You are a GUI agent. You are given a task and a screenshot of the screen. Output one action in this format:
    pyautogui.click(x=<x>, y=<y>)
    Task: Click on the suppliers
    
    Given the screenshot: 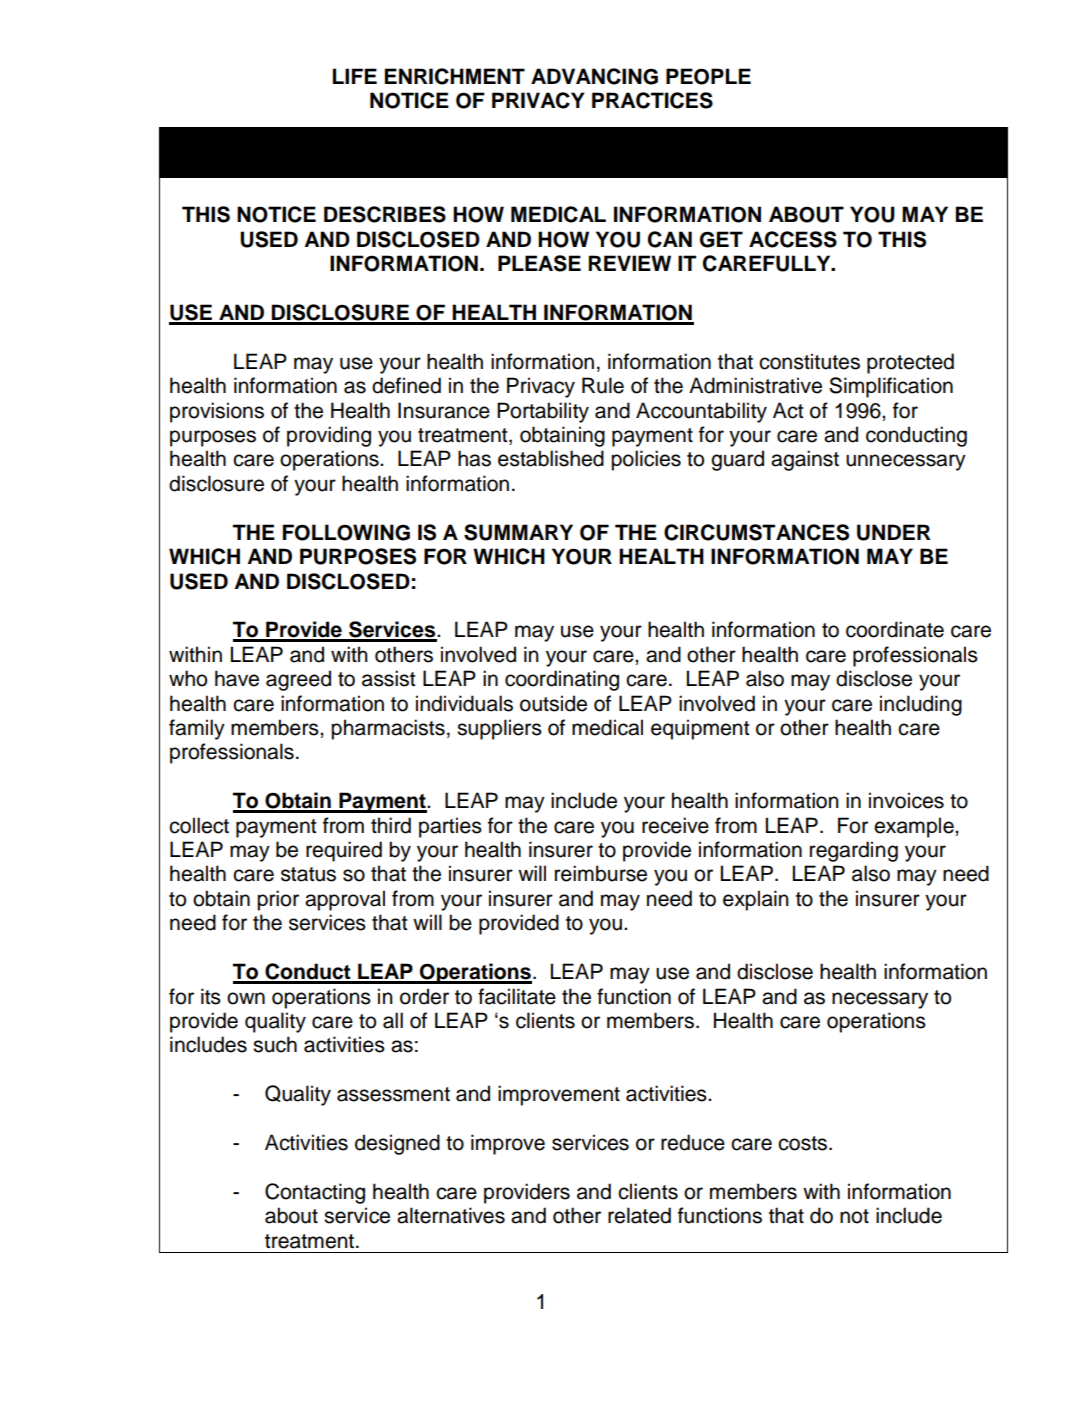 What is the action you would take?
    pyautogui.click(x=499, y=729)
